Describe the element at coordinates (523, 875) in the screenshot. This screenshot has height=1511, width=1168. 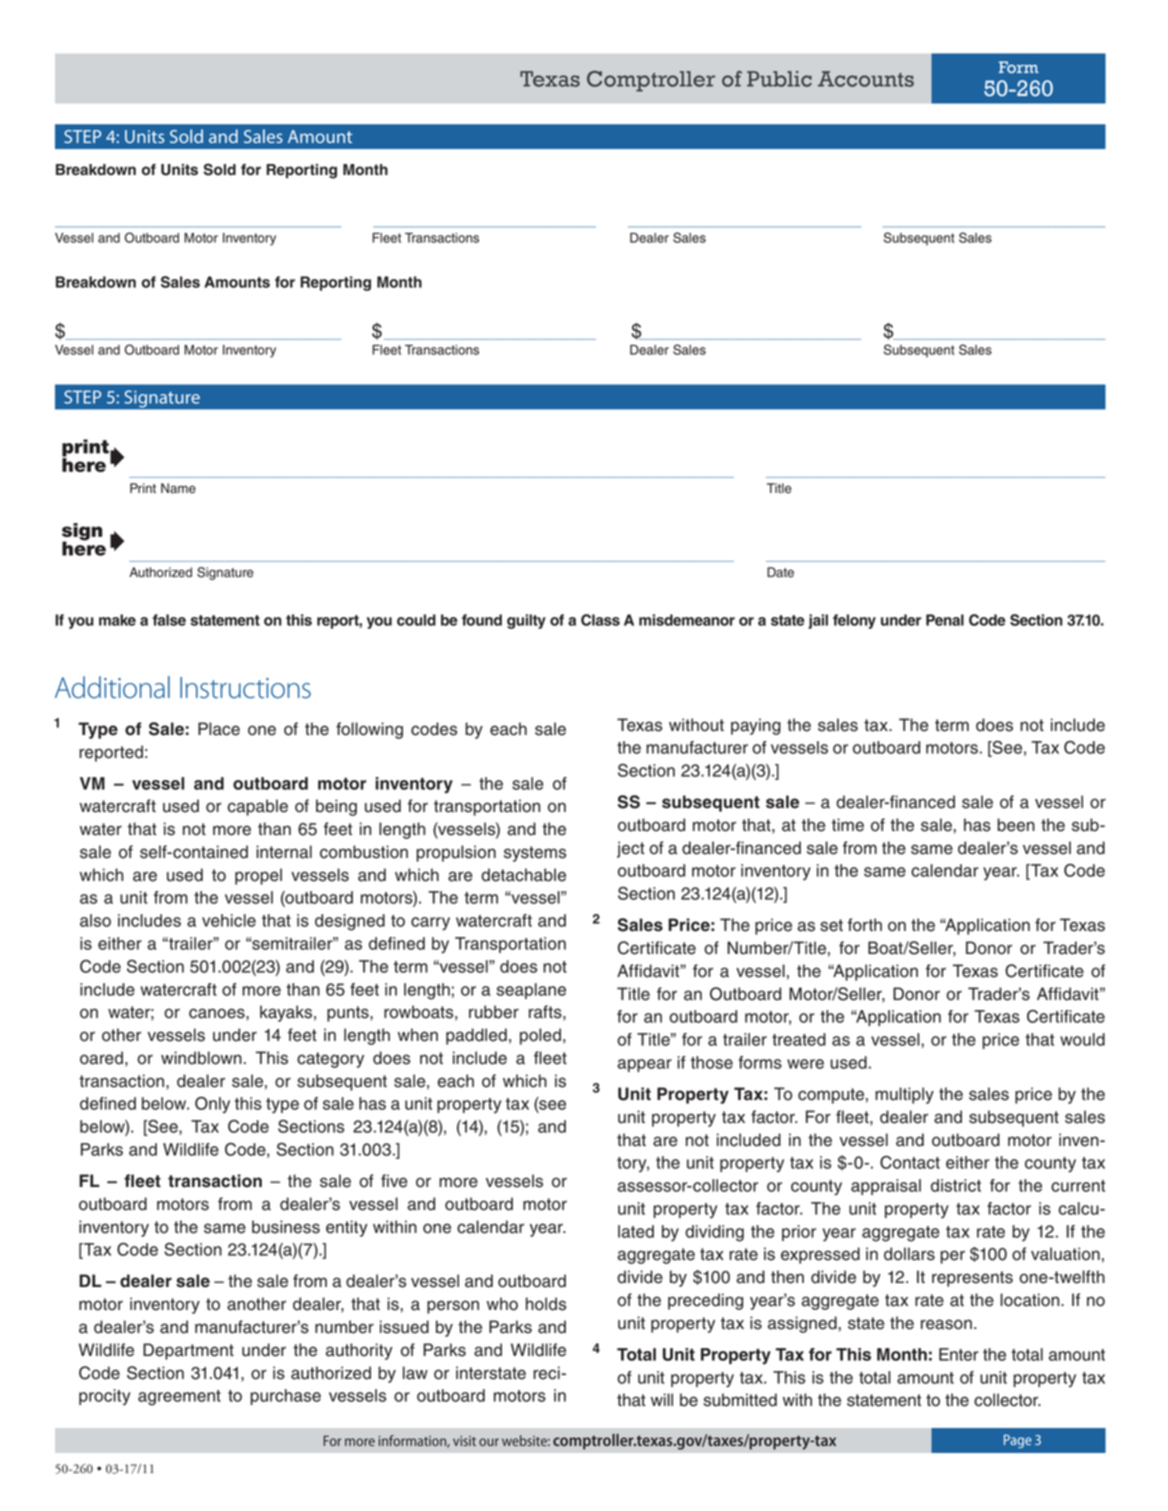
I see `detachable` at that location.
